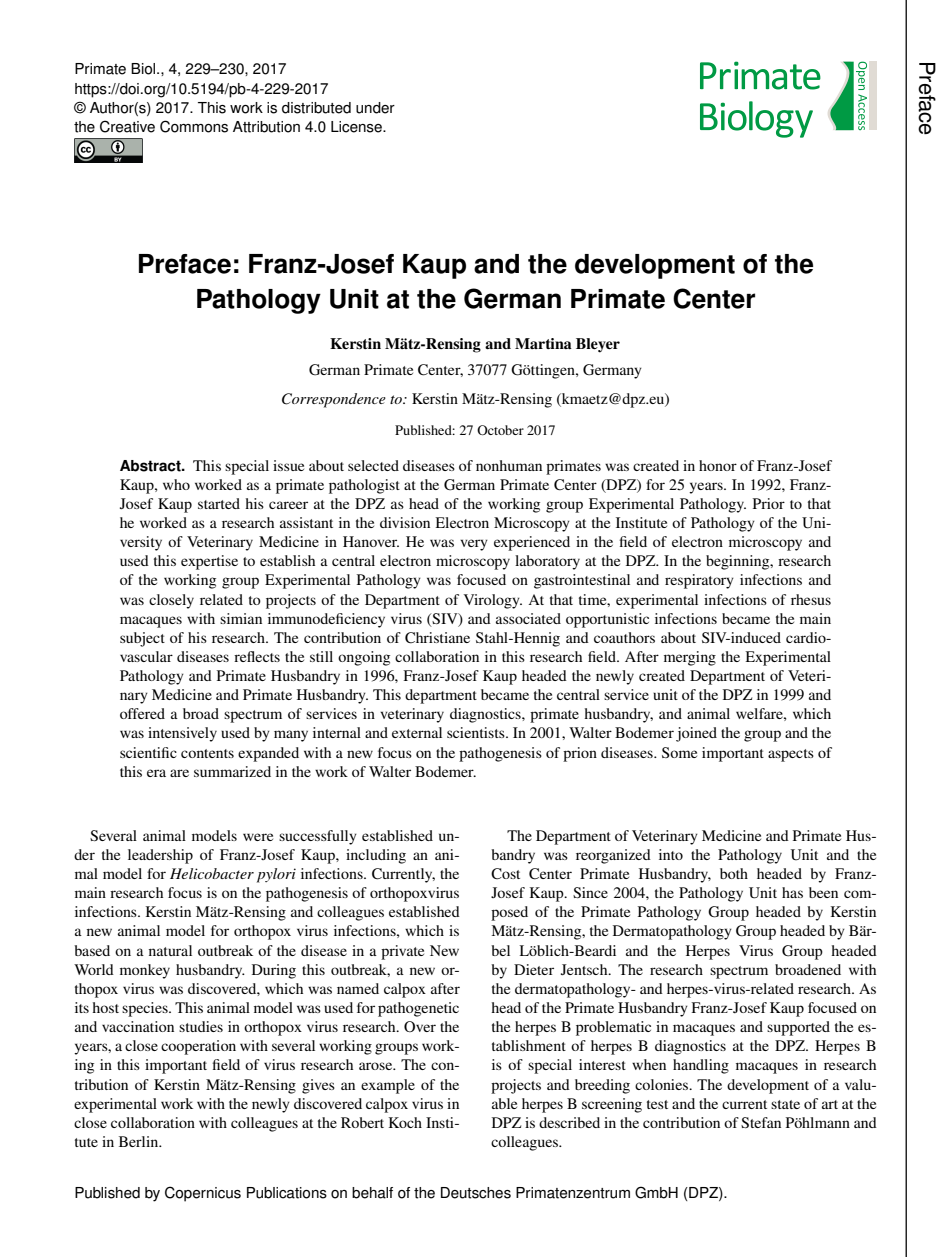  I want to click on under, so click(375, 108).
